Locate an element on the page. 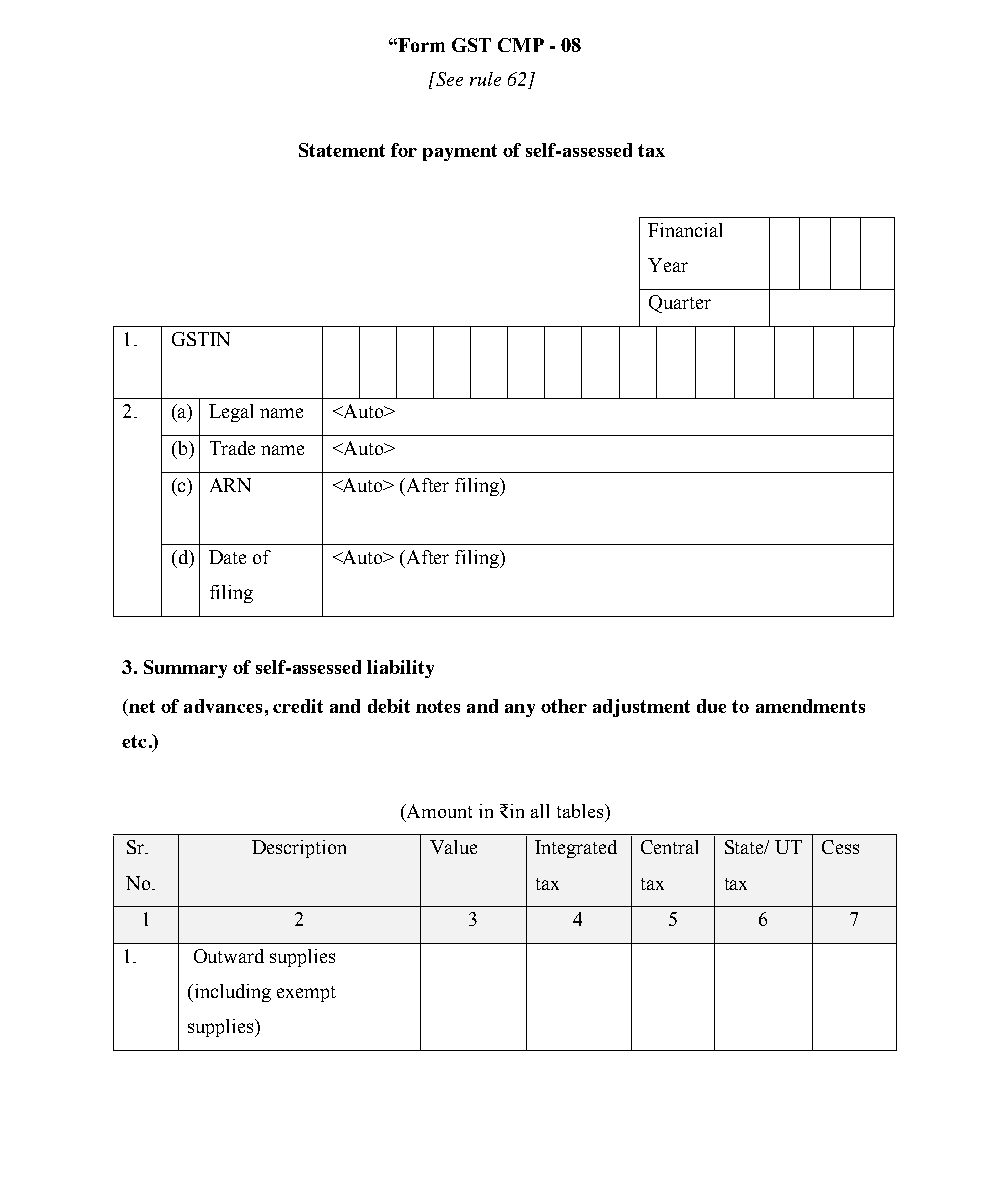  Financial is located at coordinates (685, 230).
